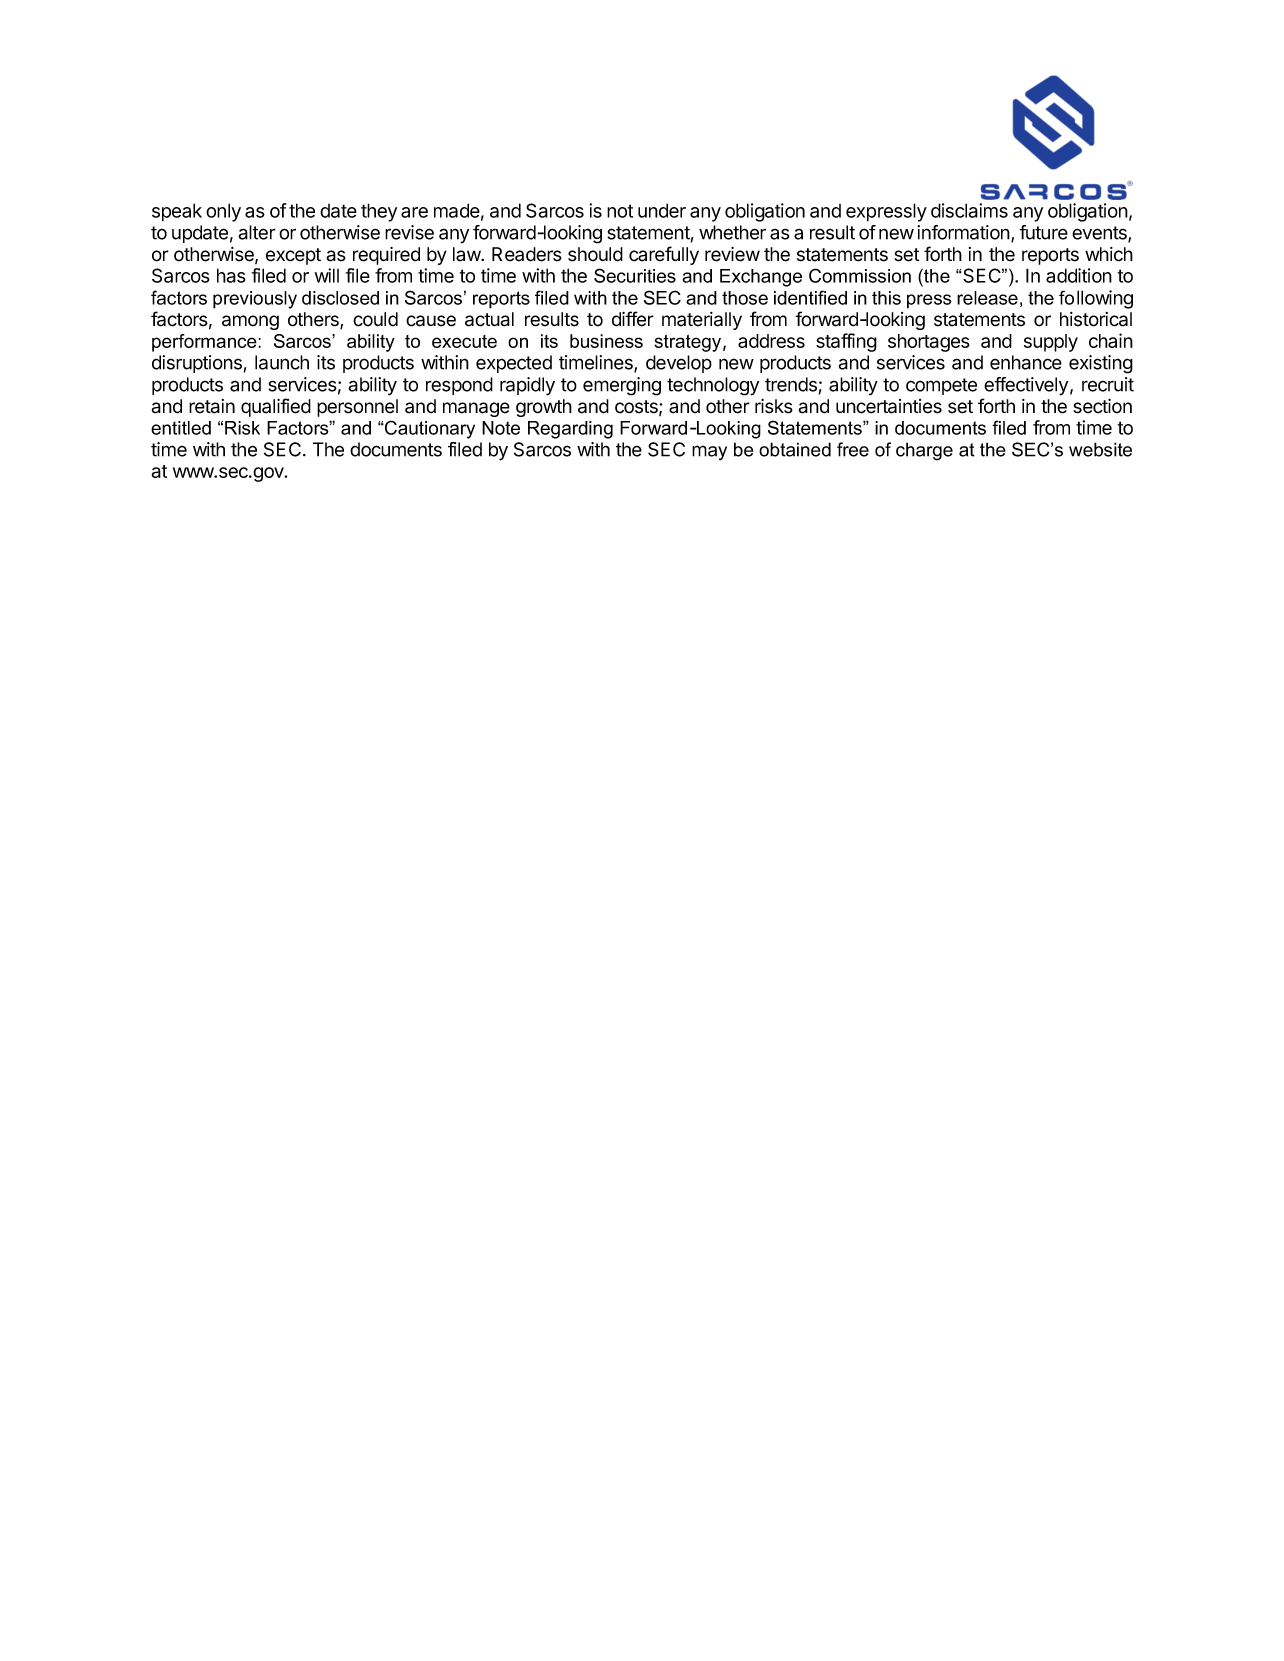 The width and height of the document is (1284, 1661). What do you see at coordinates (255, 300) in the document?
I see `previously` at bounding box center [255, 300].
